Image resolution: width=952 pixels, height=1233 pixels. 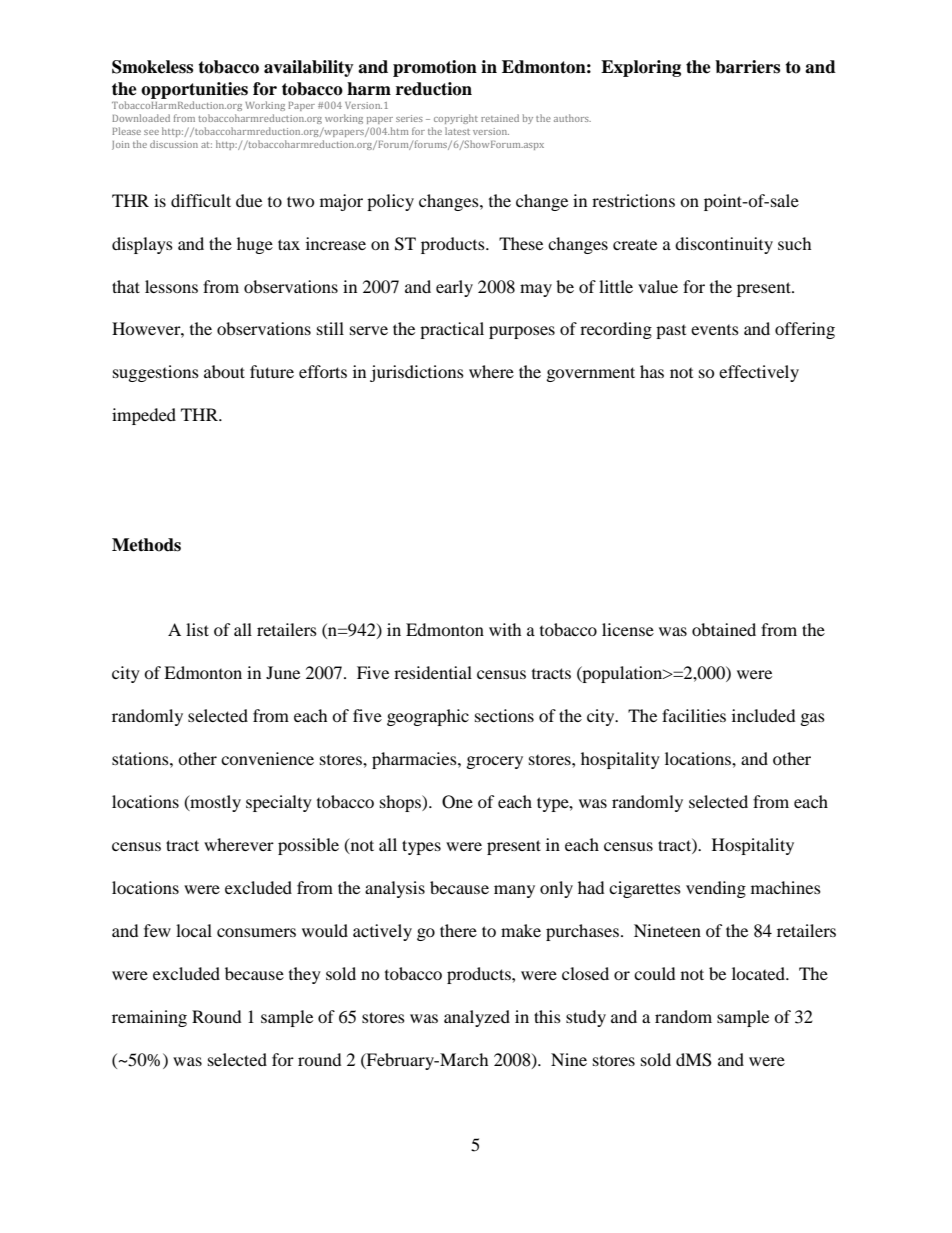 I want to click on with, so click(x=505, y=629).
